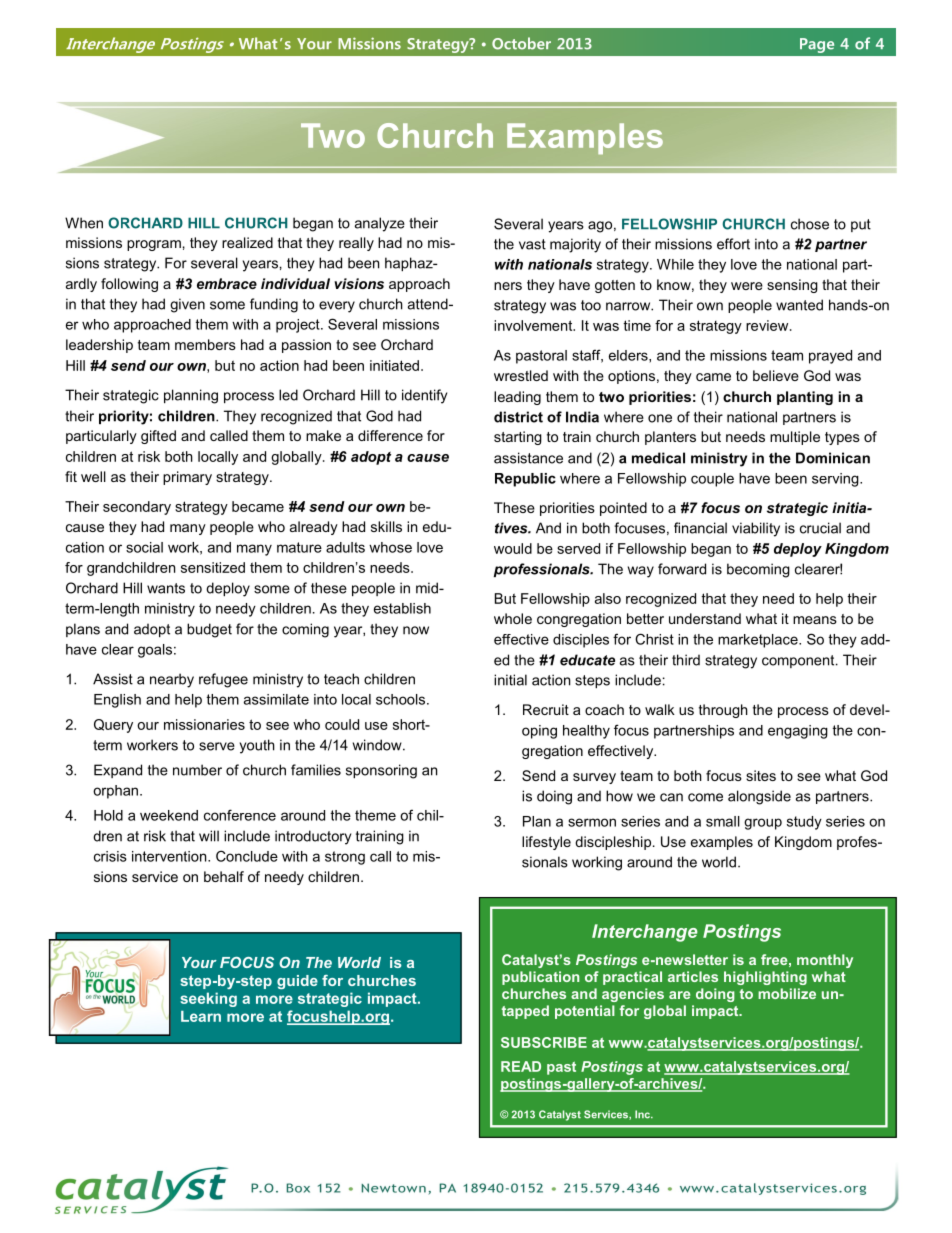 The height and width of the document is (1233, 952). Describe the element at coordinates (787, 993) in the document. I see `mobilize` at that location.
